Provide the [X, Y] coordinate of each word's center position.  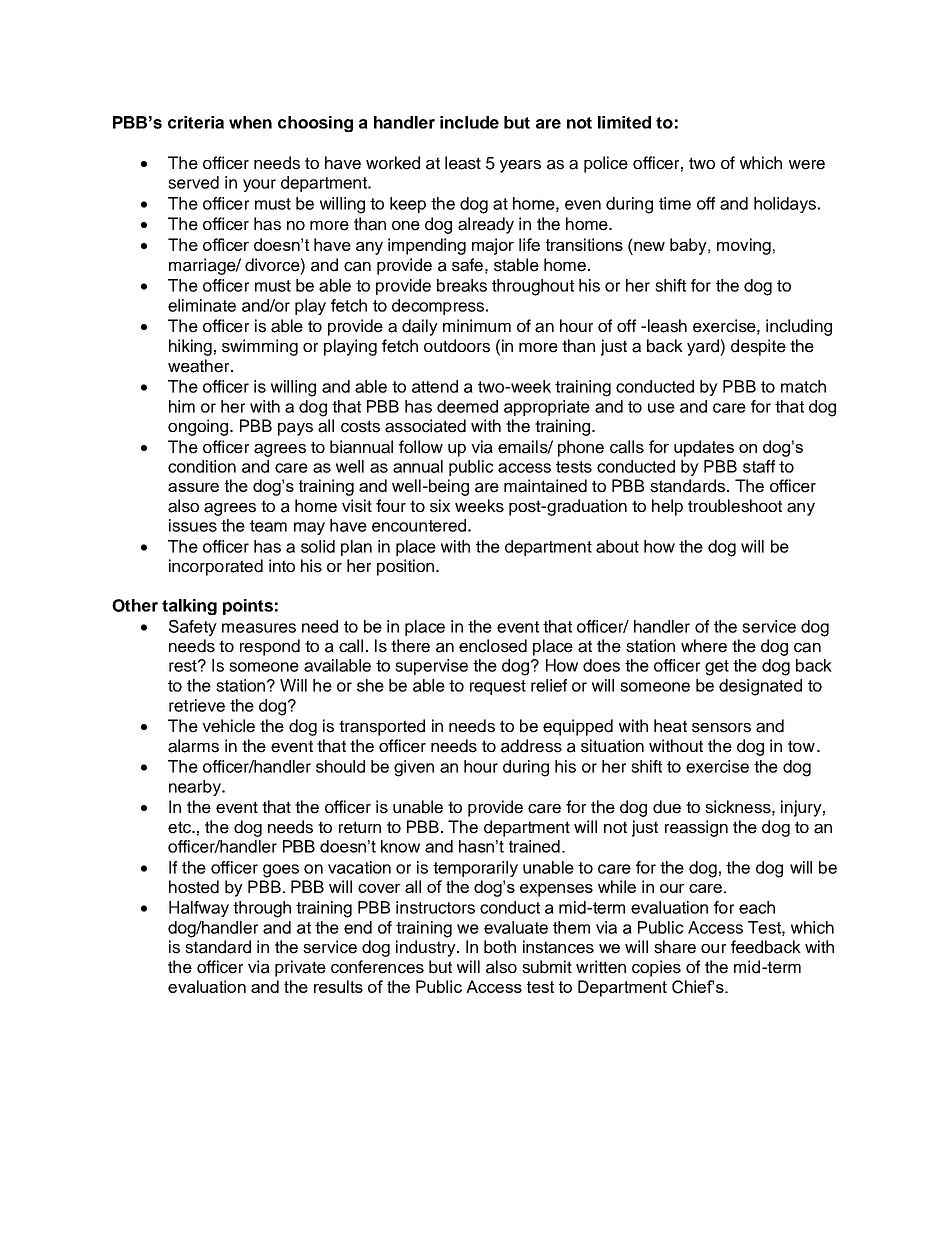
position [405, 567]
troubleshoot [735, 506]
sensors [721, 728]
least [463, 163]
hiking [190, 347]
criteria [196, 122]
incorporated [216, 567]
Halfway [199, 909]
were [807, 165]
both [500, 947]
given [414, 768]
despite [758, 347]
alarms [193, 746]
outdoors [457, 346]
